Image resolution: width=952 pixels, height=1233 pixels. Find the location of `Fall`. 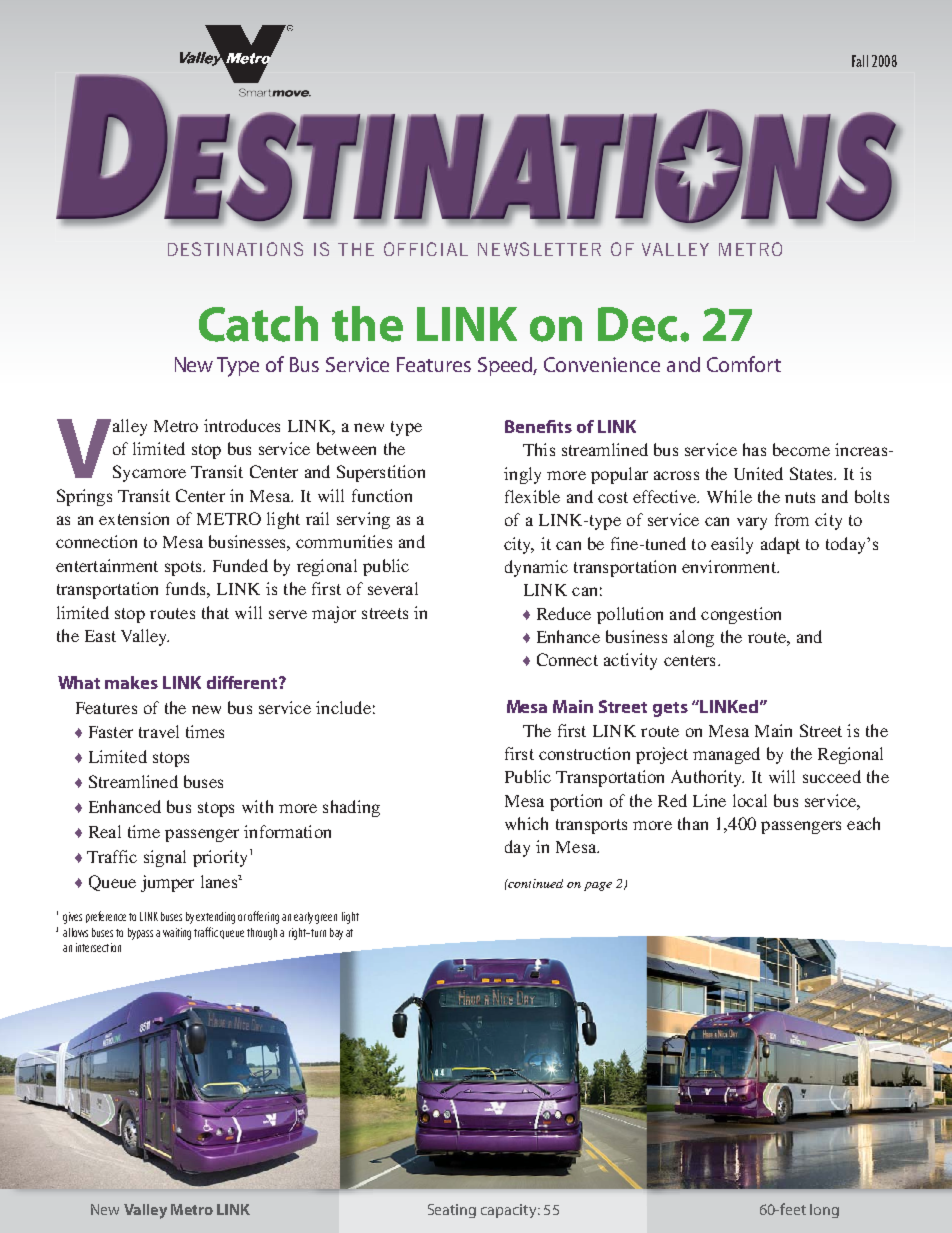

Fall is located at coordinates (860, 61).
